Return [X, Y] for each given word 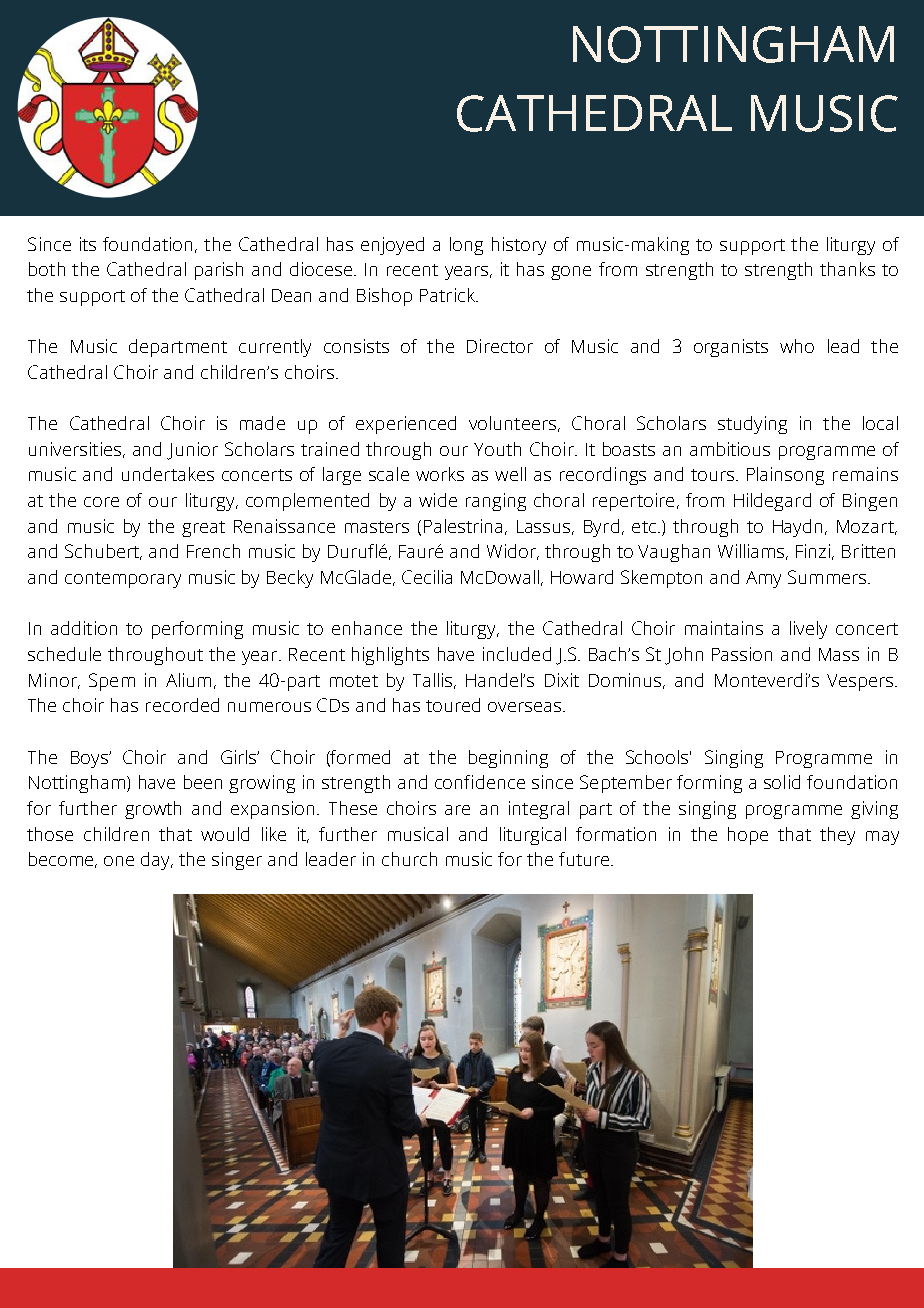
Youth [497, 449]
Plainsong [785, 476]
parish [219, 271]
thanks [847, 269]
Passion [742, 654]
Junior [192, 451]
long [466, 246]
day [157, 861]
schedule [64, 654]
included [517, 654]
